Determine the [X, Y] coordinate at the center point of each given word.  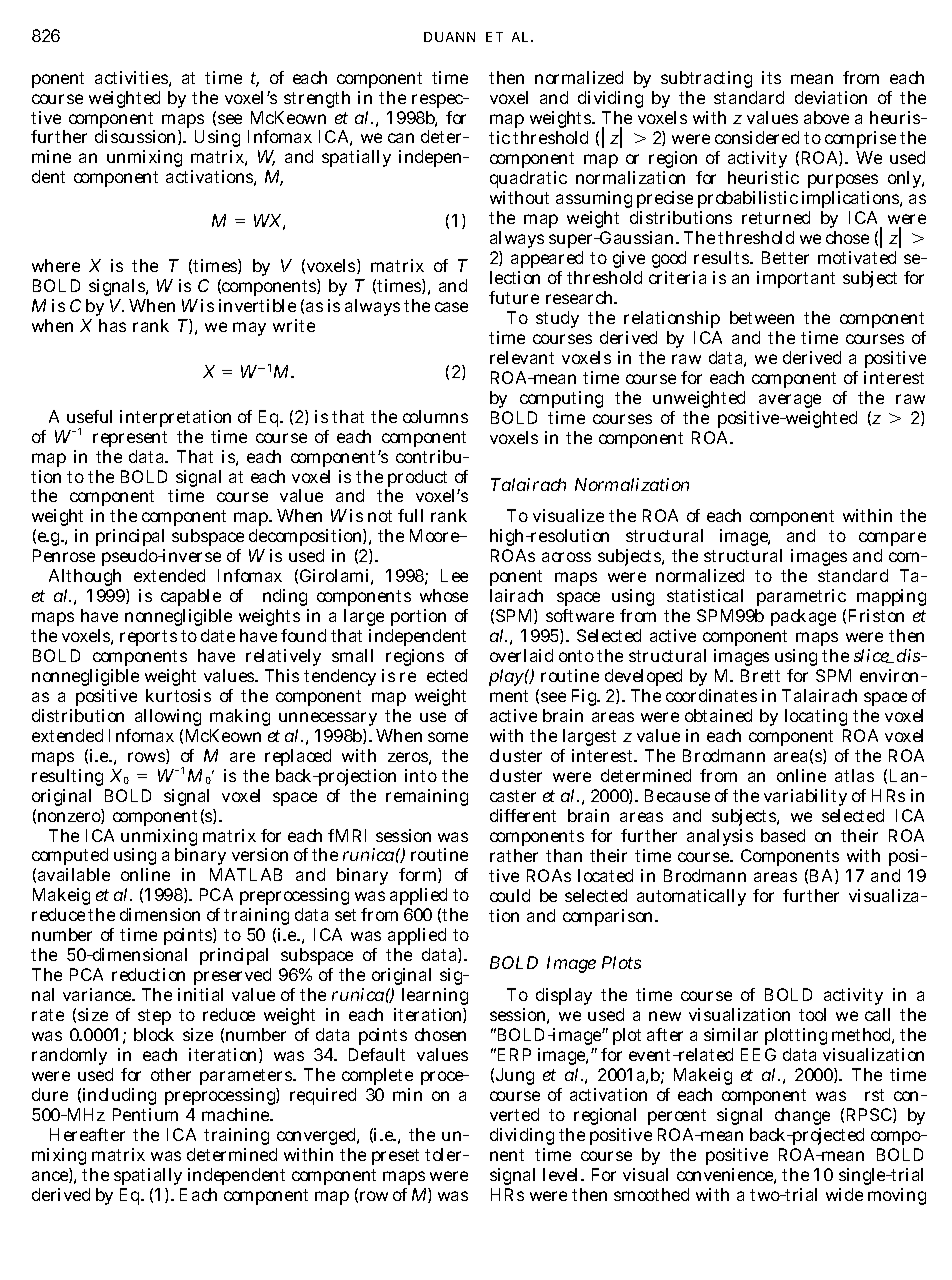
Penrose [64, 555]
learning [435, 998]
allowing [168, 717]
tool [812, 1014]
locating [816, 719]
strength [317, 99]
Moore [436, 535]
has [112, 325]
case [451, 307]
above [826, 117]
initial [200, 994]
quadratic [528, 179]
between [762, 317]
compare [892, 539]
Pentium [145, 1114]
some [448, 737]
